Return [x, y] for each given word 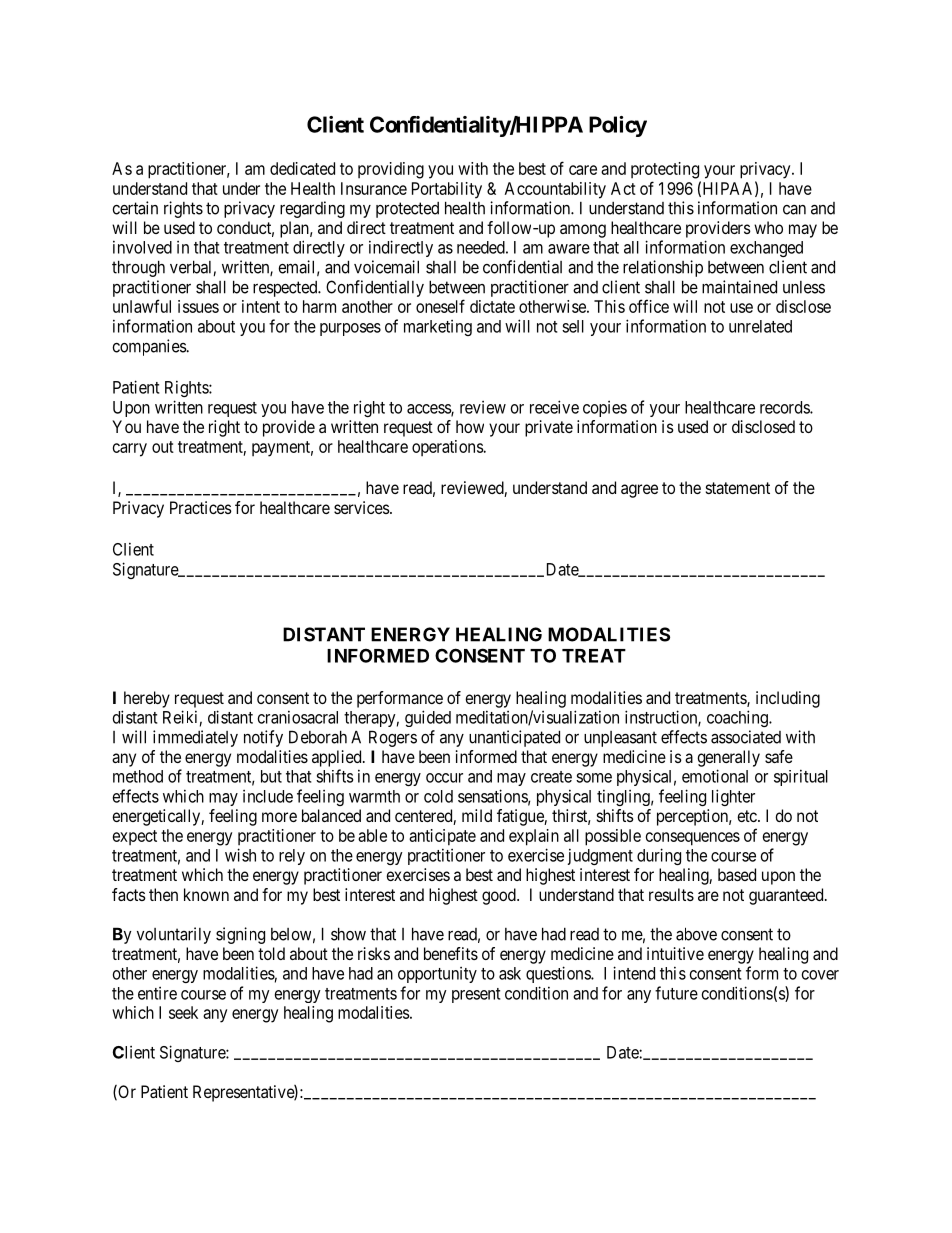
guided [428, 718]
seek [183, 1012]
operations [448, 448]
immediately [195, 738]
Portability [447, 190]
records [785, 407]
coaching [738, 718]
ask [510, 973]
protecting [665, 170]
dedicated [302, 168]
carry [130, 450]
